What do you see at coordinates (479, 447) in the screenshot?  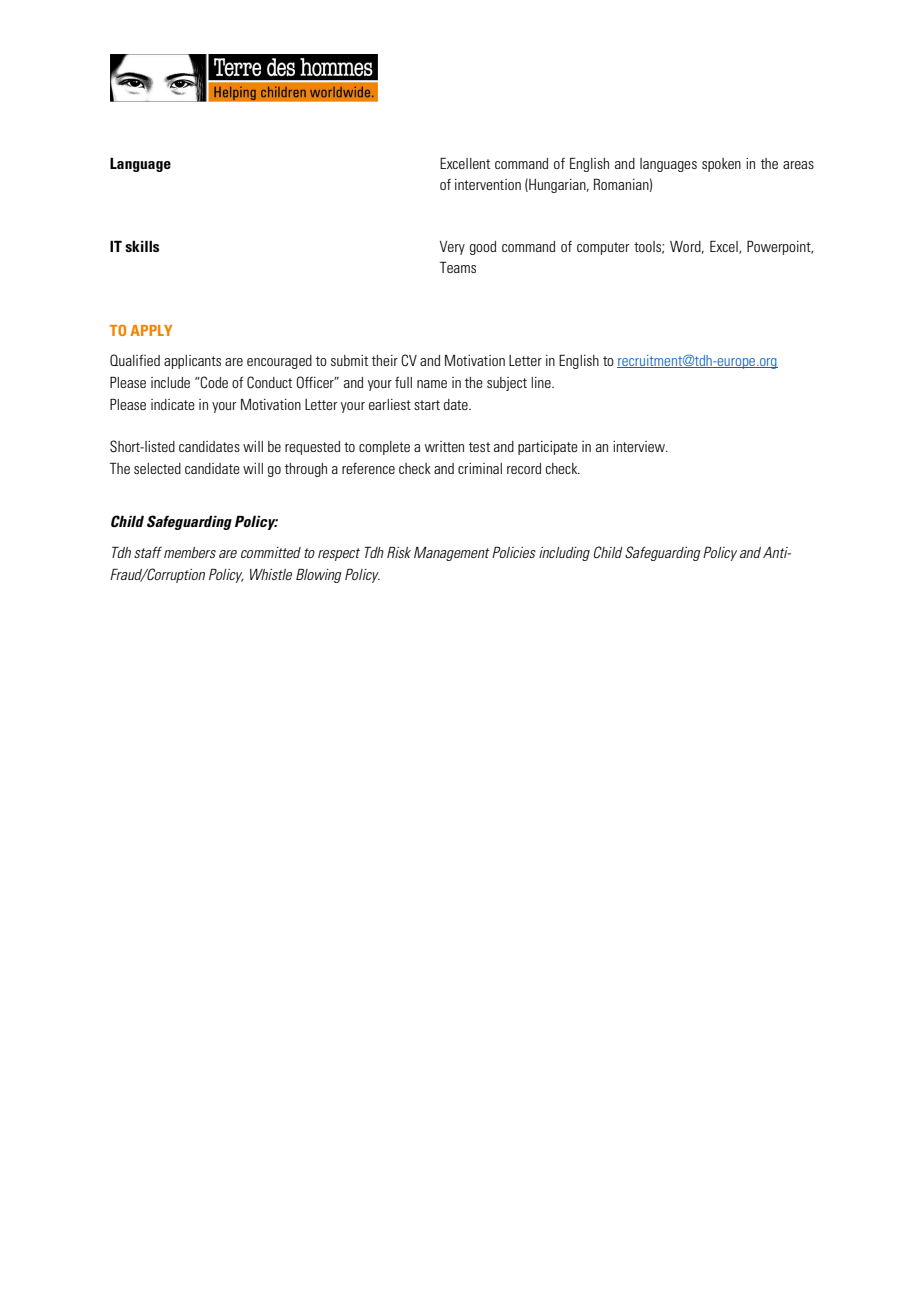 I see `test` at bounding box center [479, 447].
